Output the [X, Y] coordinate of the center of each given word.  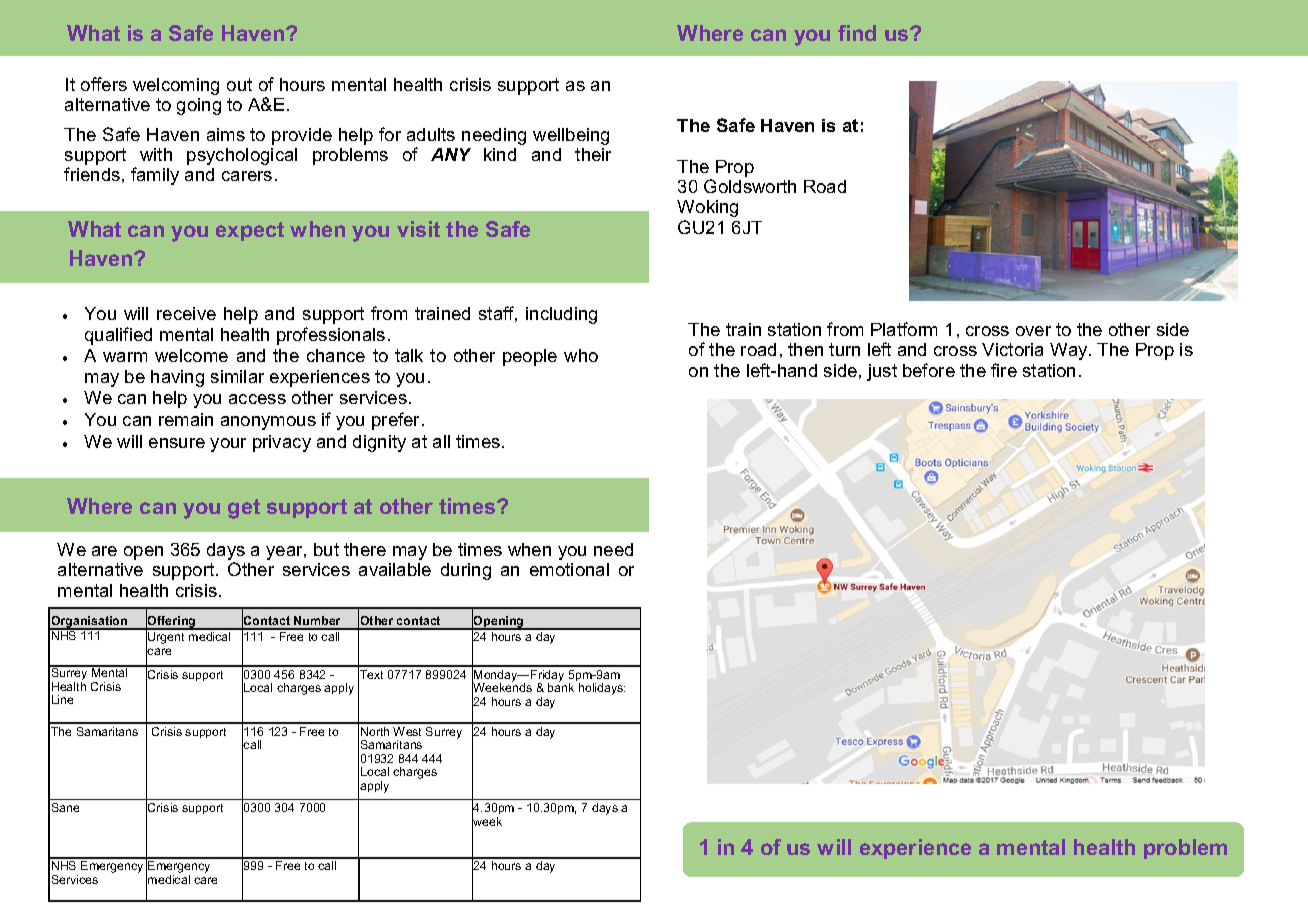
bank [561, 686]
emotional [569, 569]
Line [62, 699]
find [857, 33]
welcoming [176, 86]
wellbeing [571, 136]
